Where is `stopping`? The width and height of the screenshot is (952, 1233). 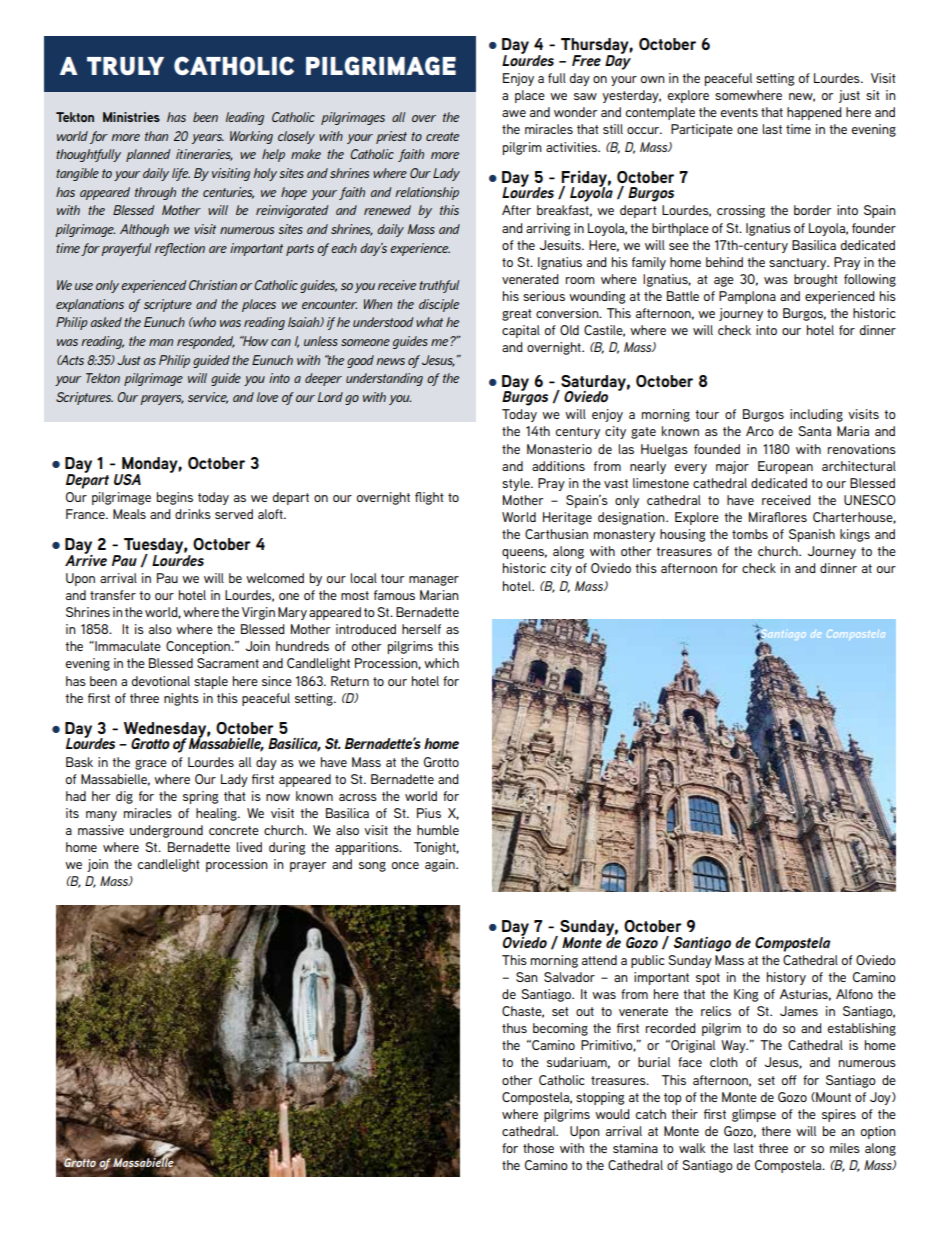
stopping is located at coordinates (600, 1098).
